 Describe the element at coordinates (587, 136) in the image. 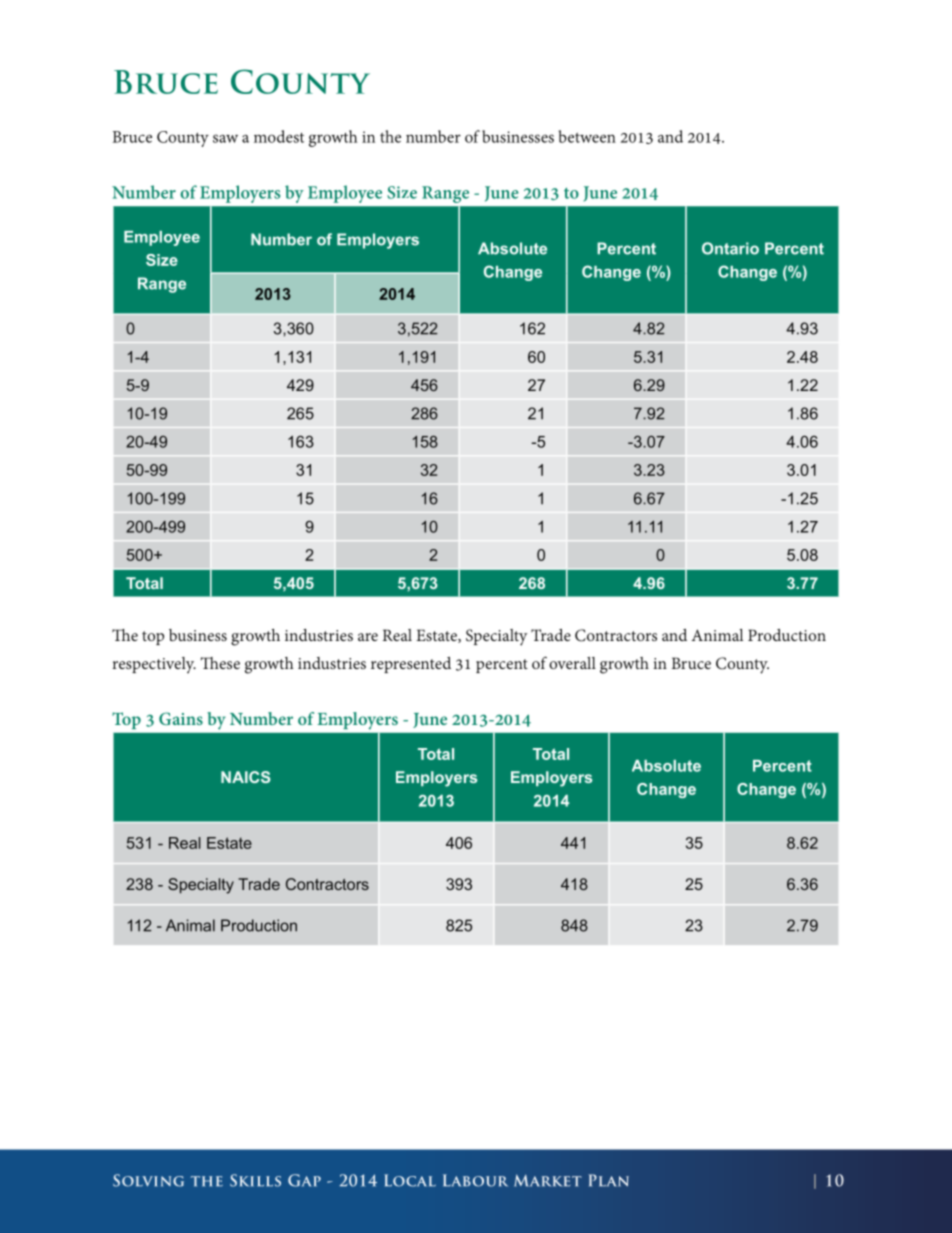

I see `between` at that location.
